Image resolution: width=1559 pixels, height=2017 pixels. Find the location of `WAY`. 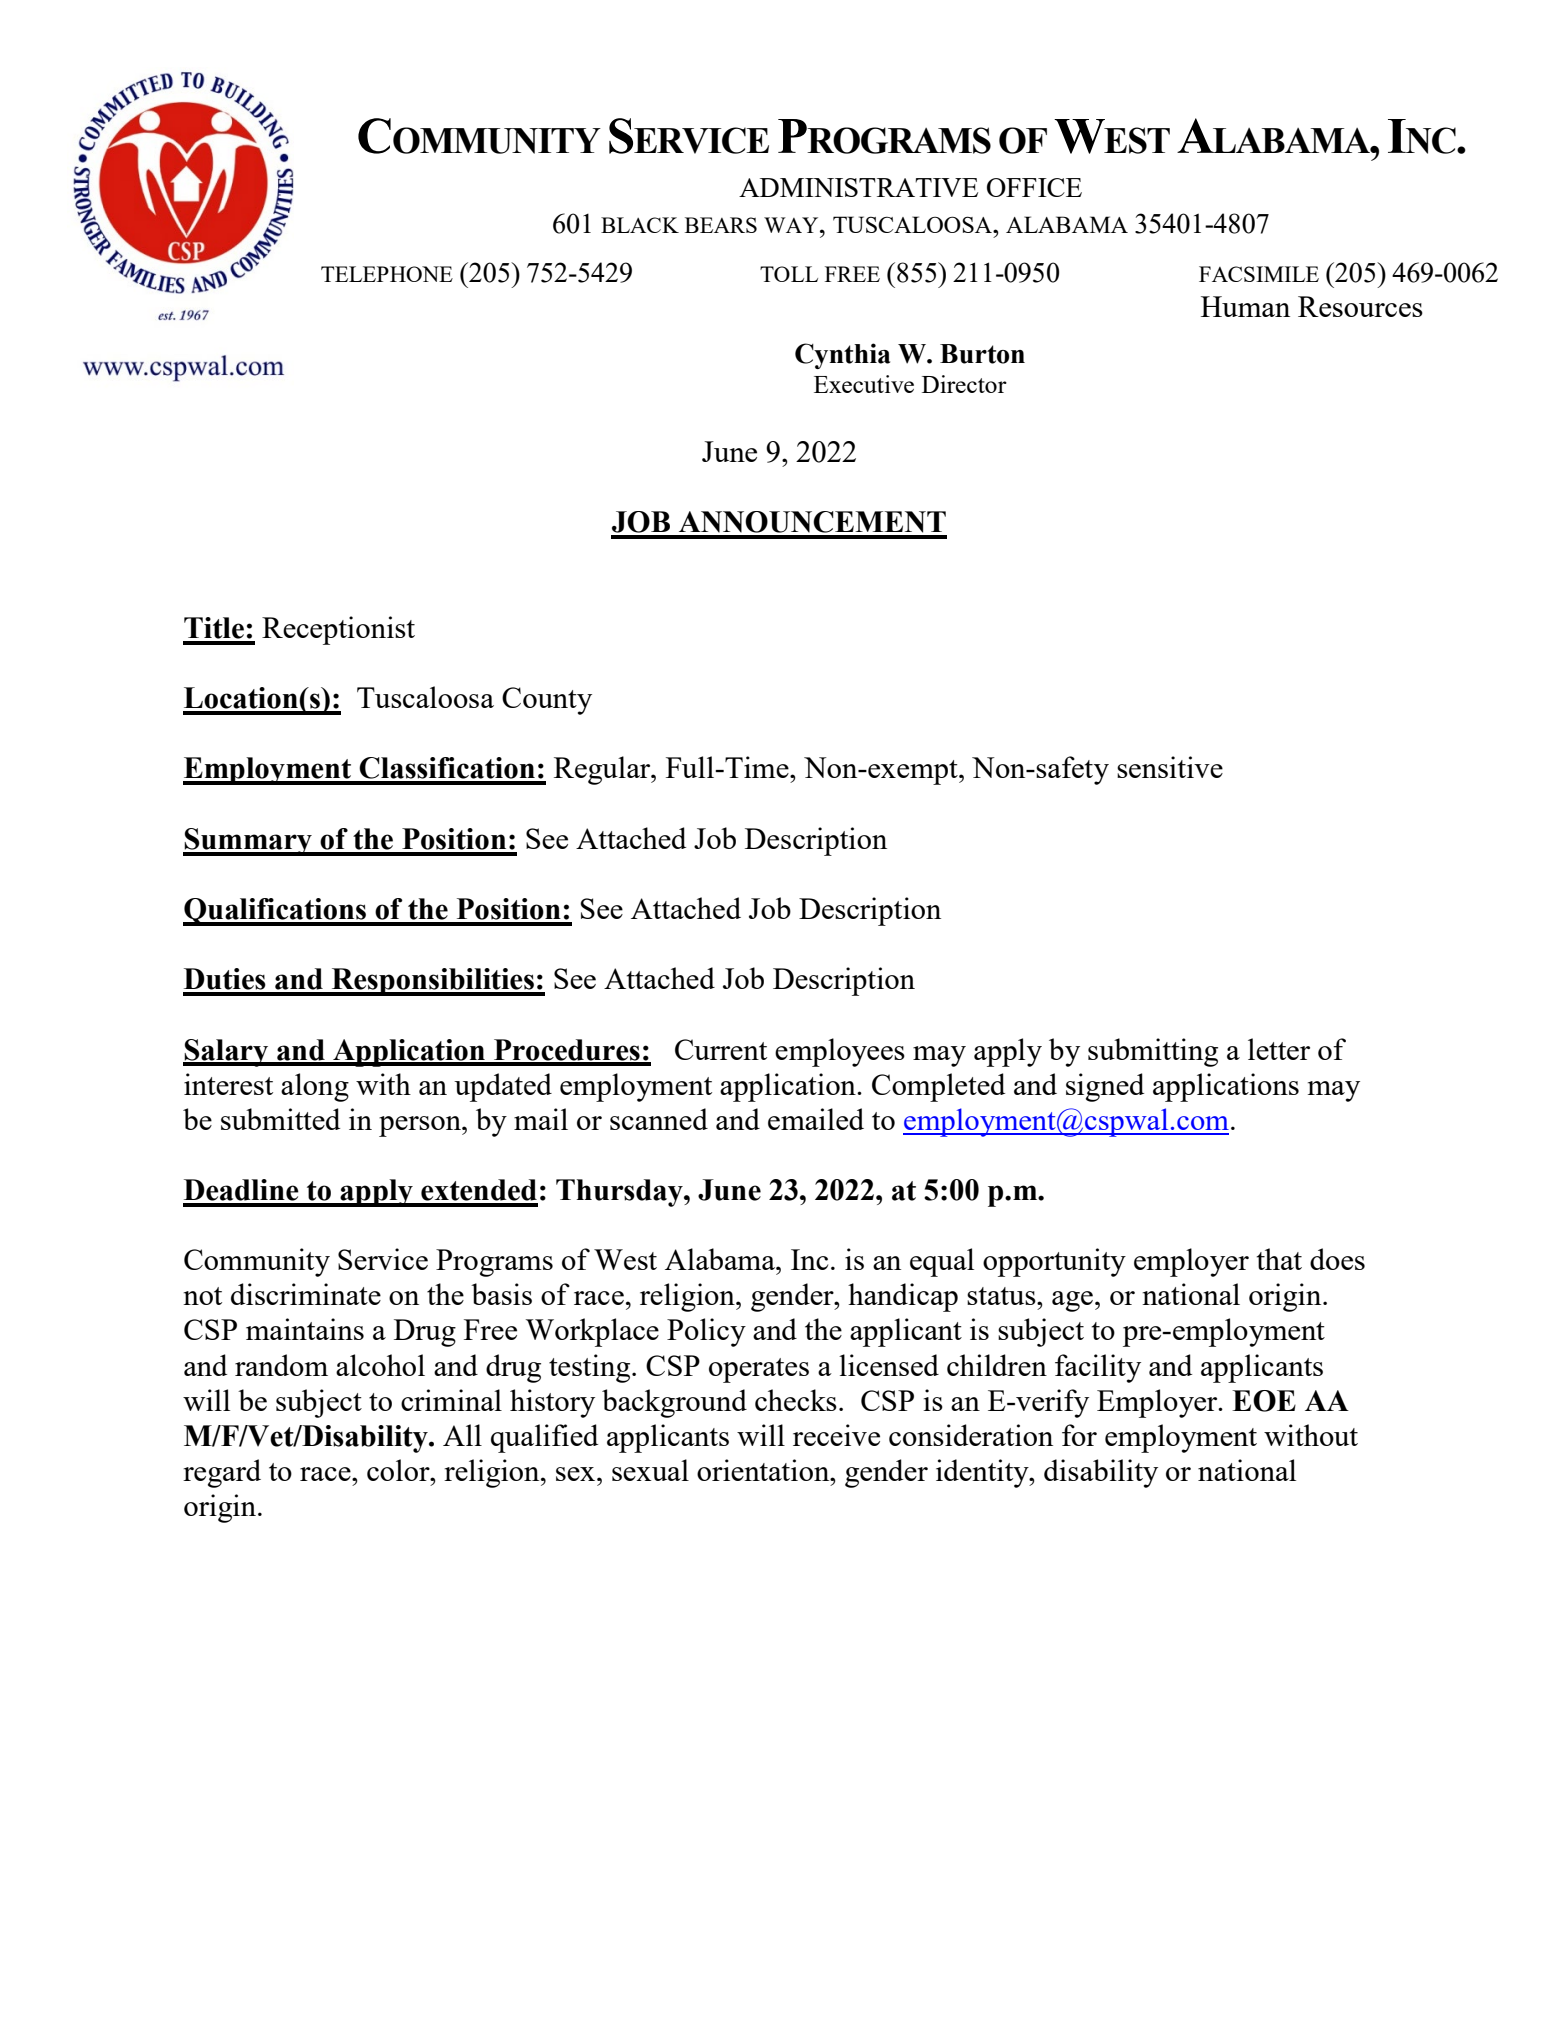

WAY is located at coordinates (792, 225).
